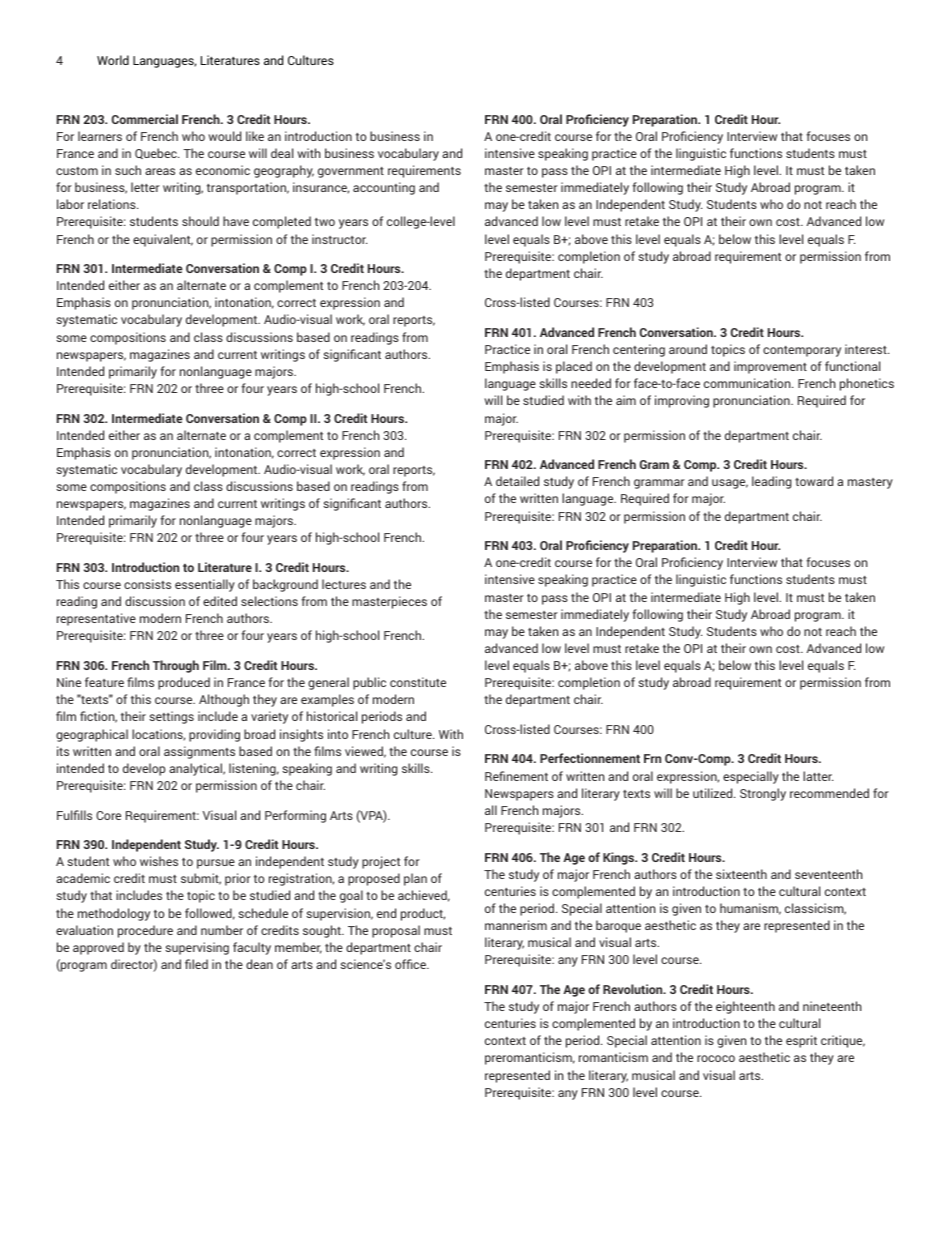 The width and height of the document is (952, 1233). What do you see at coordinates (418, 682) in the document?
I see `constitute` at bounding box center [418, 682].
